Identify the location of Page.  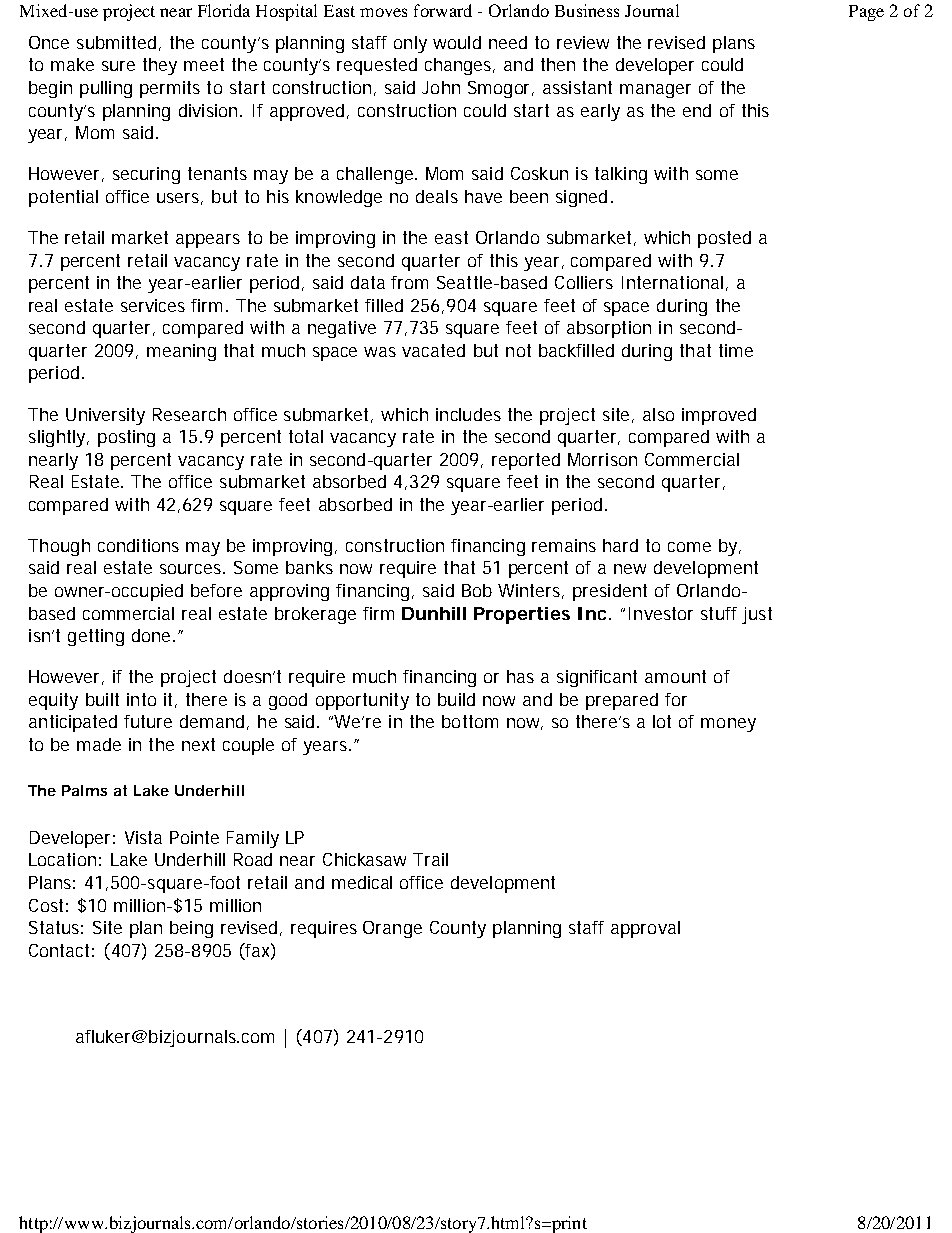
(866, 13).
